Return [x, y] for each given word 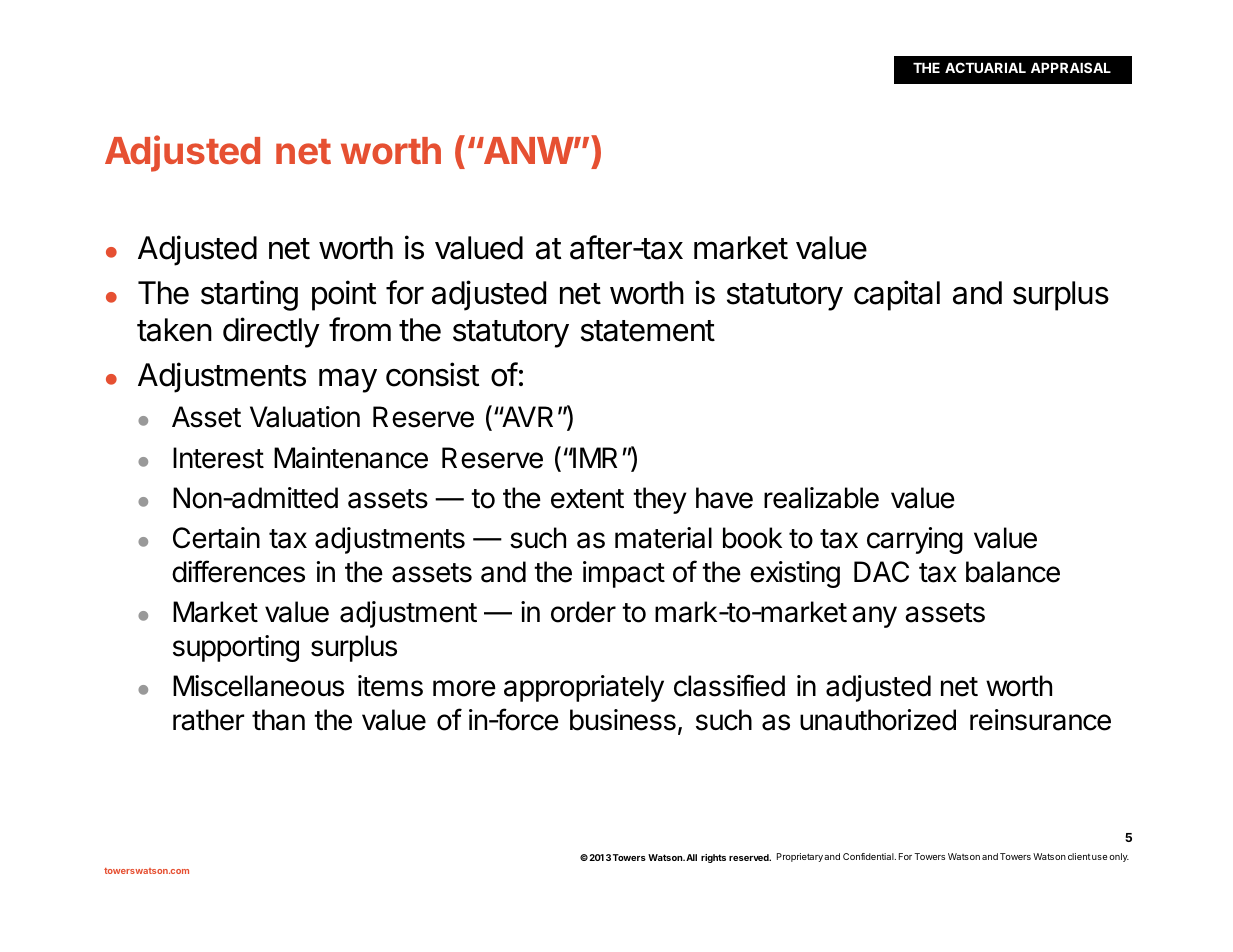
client [1079, 856]
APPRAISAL [1071, 67]
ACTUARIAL [985, 67]
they [660, 500]
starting [249, 295]
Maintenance [351, 458]
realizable [821, 498]
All [691, 857]
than [278, 720]
